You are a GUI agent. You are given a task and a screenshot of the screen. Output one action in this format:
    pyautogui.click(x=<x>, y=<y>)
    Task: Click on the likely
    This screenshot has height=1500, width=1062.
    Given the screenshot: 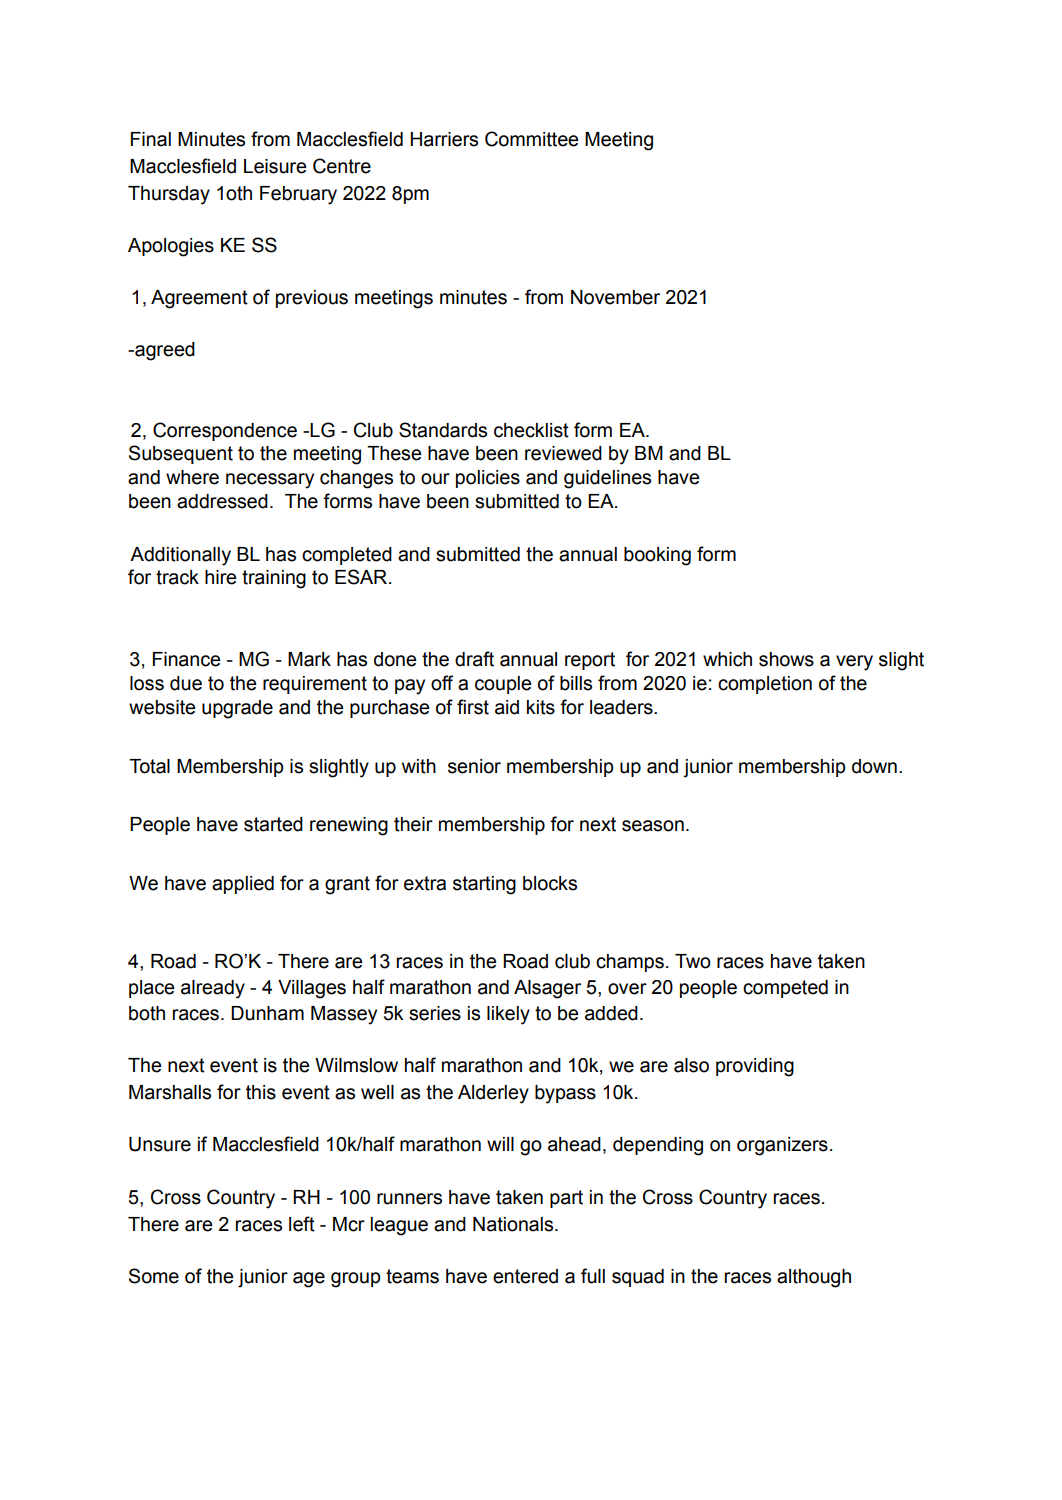 What is the action you would take?
    pyautogui.click(x=508, y=1015)
